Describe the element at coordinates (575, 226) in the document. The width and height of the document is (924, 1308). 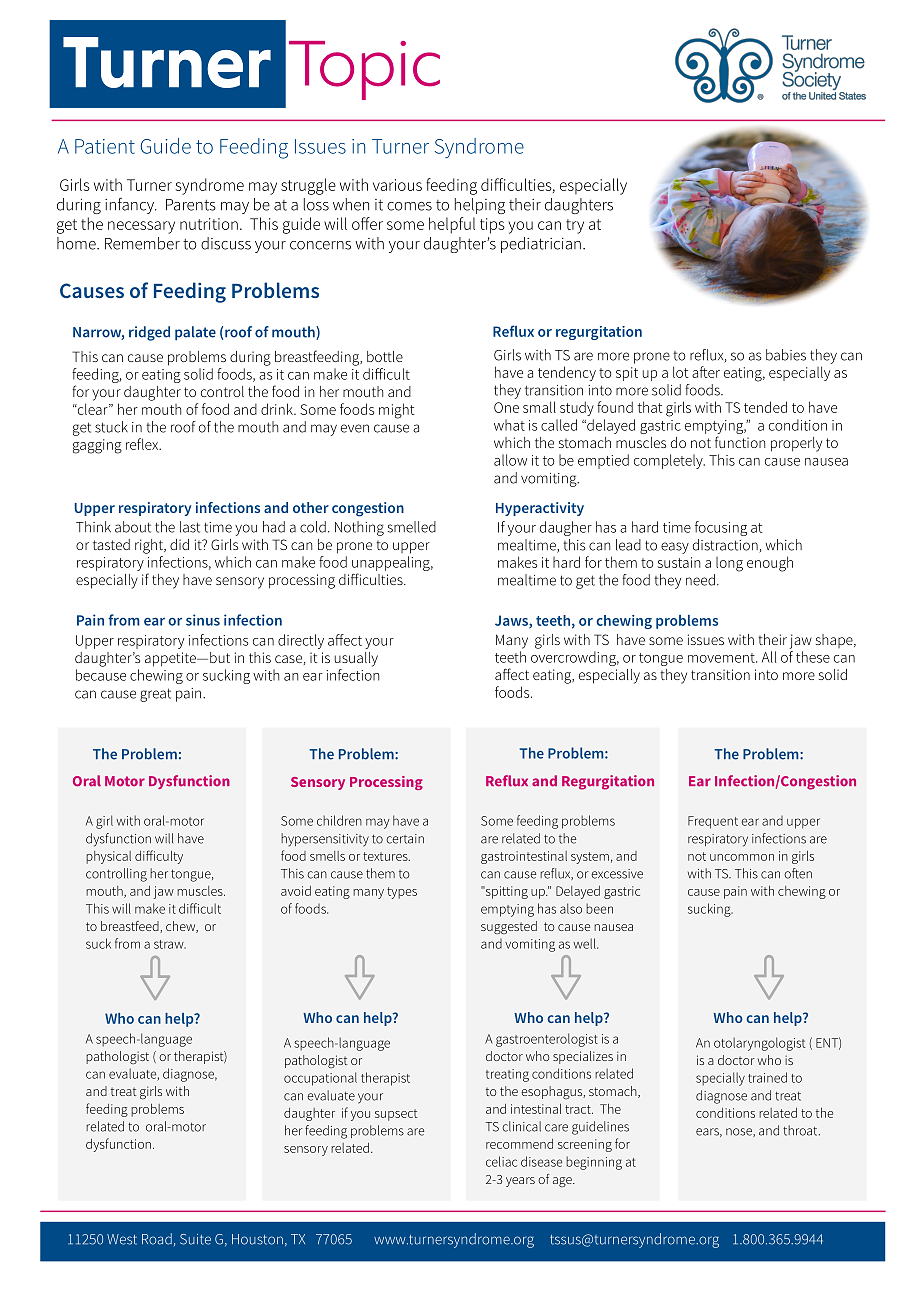
I see `try` at that location.
